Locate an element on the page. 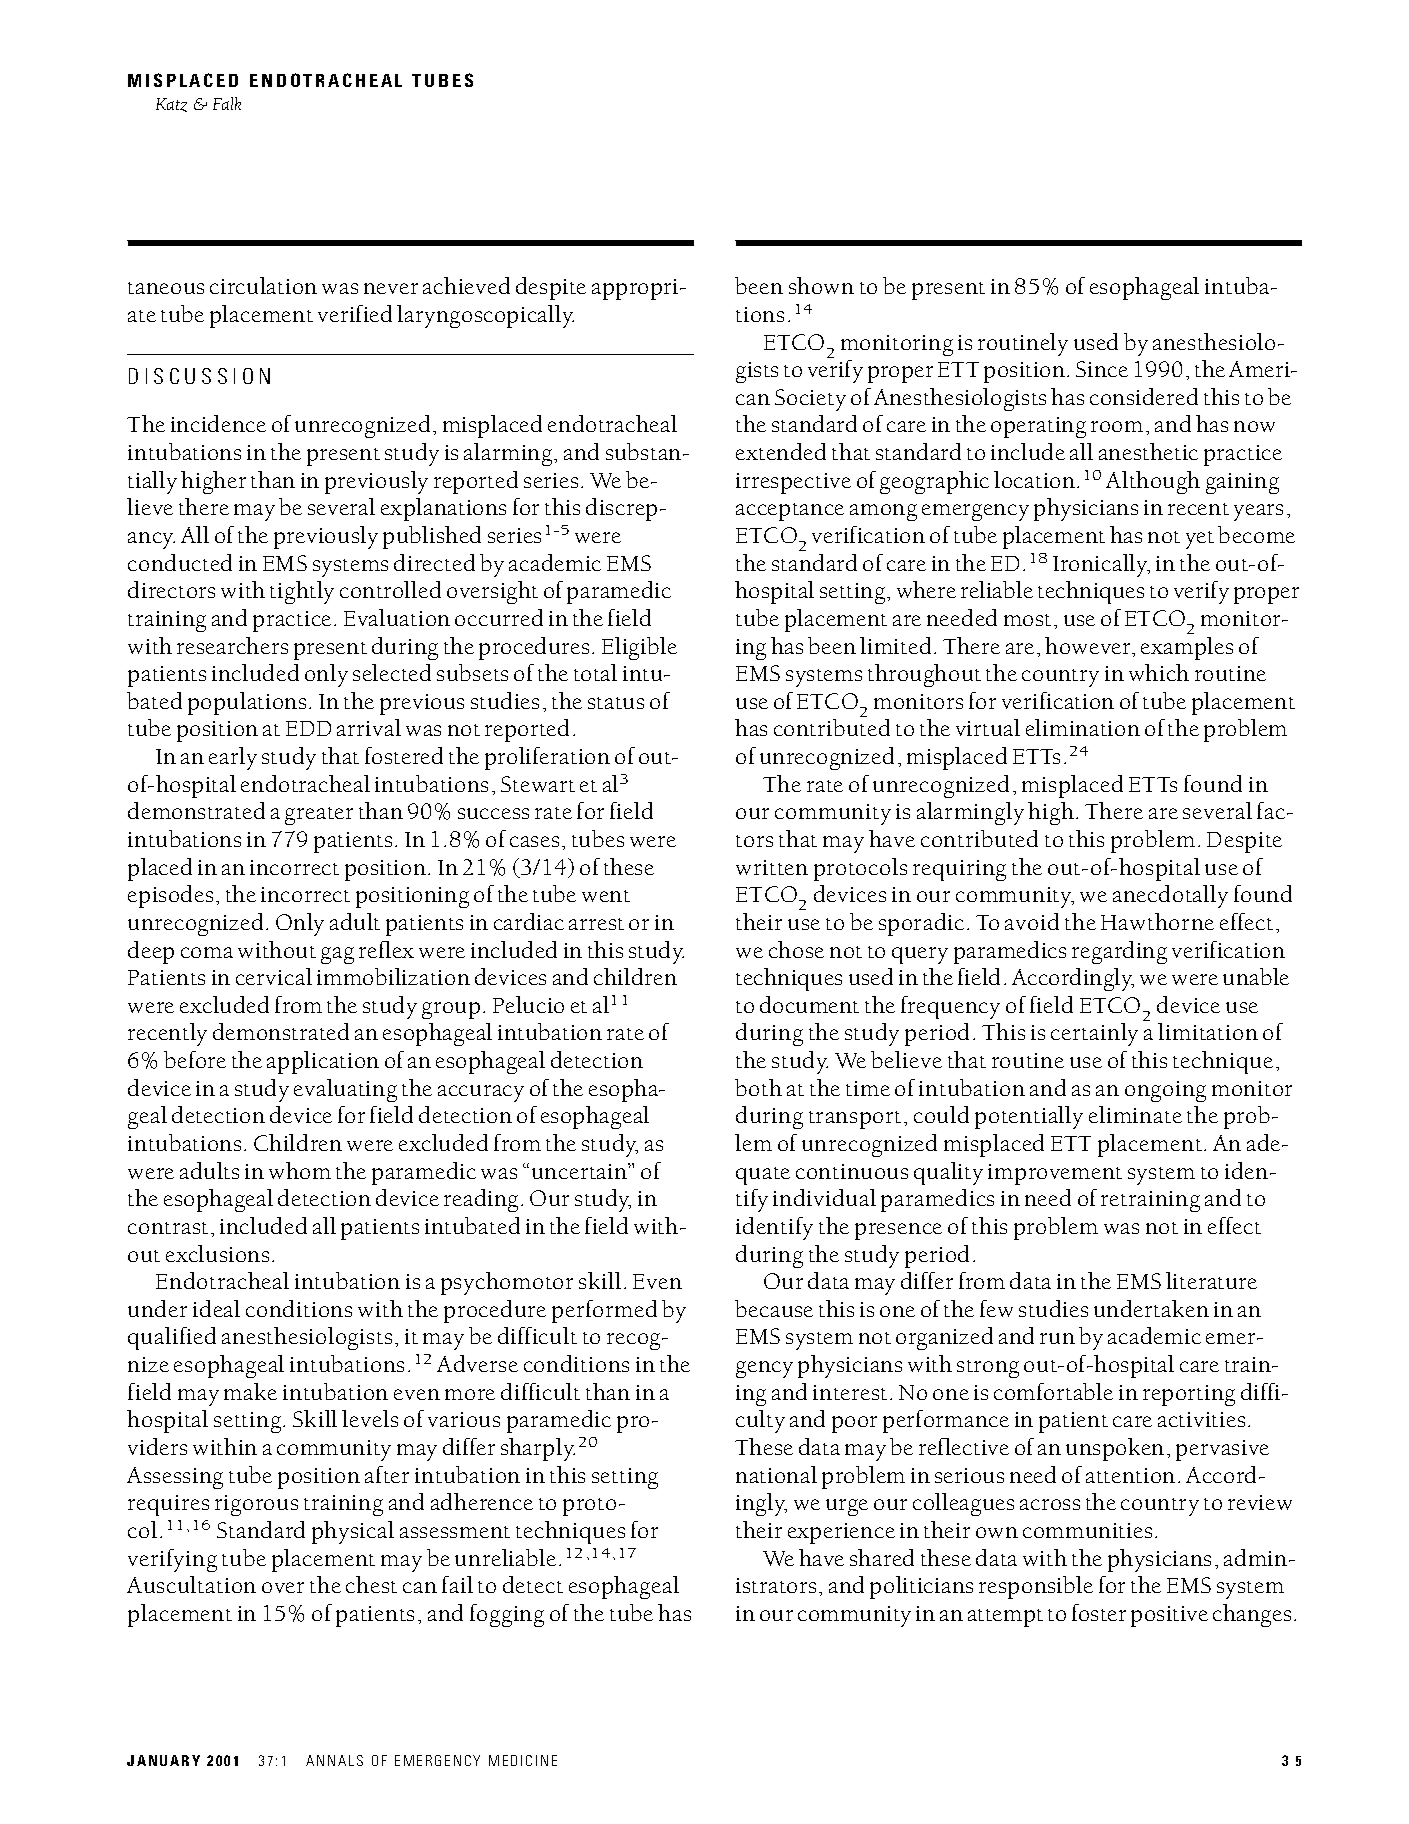  ANNALS is located at coordinates (334, 1760).
